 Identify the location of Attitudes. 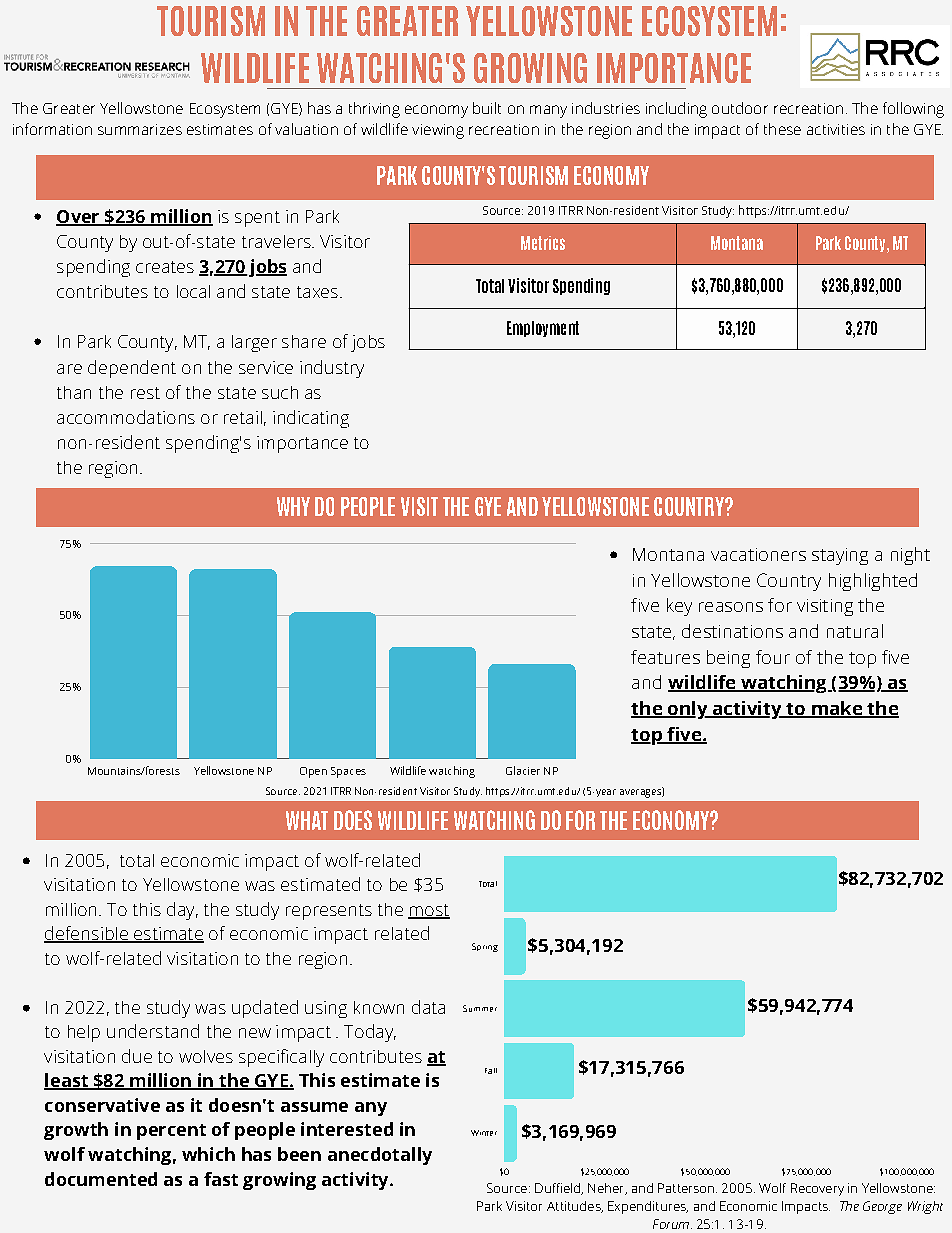
(575, 1207).
